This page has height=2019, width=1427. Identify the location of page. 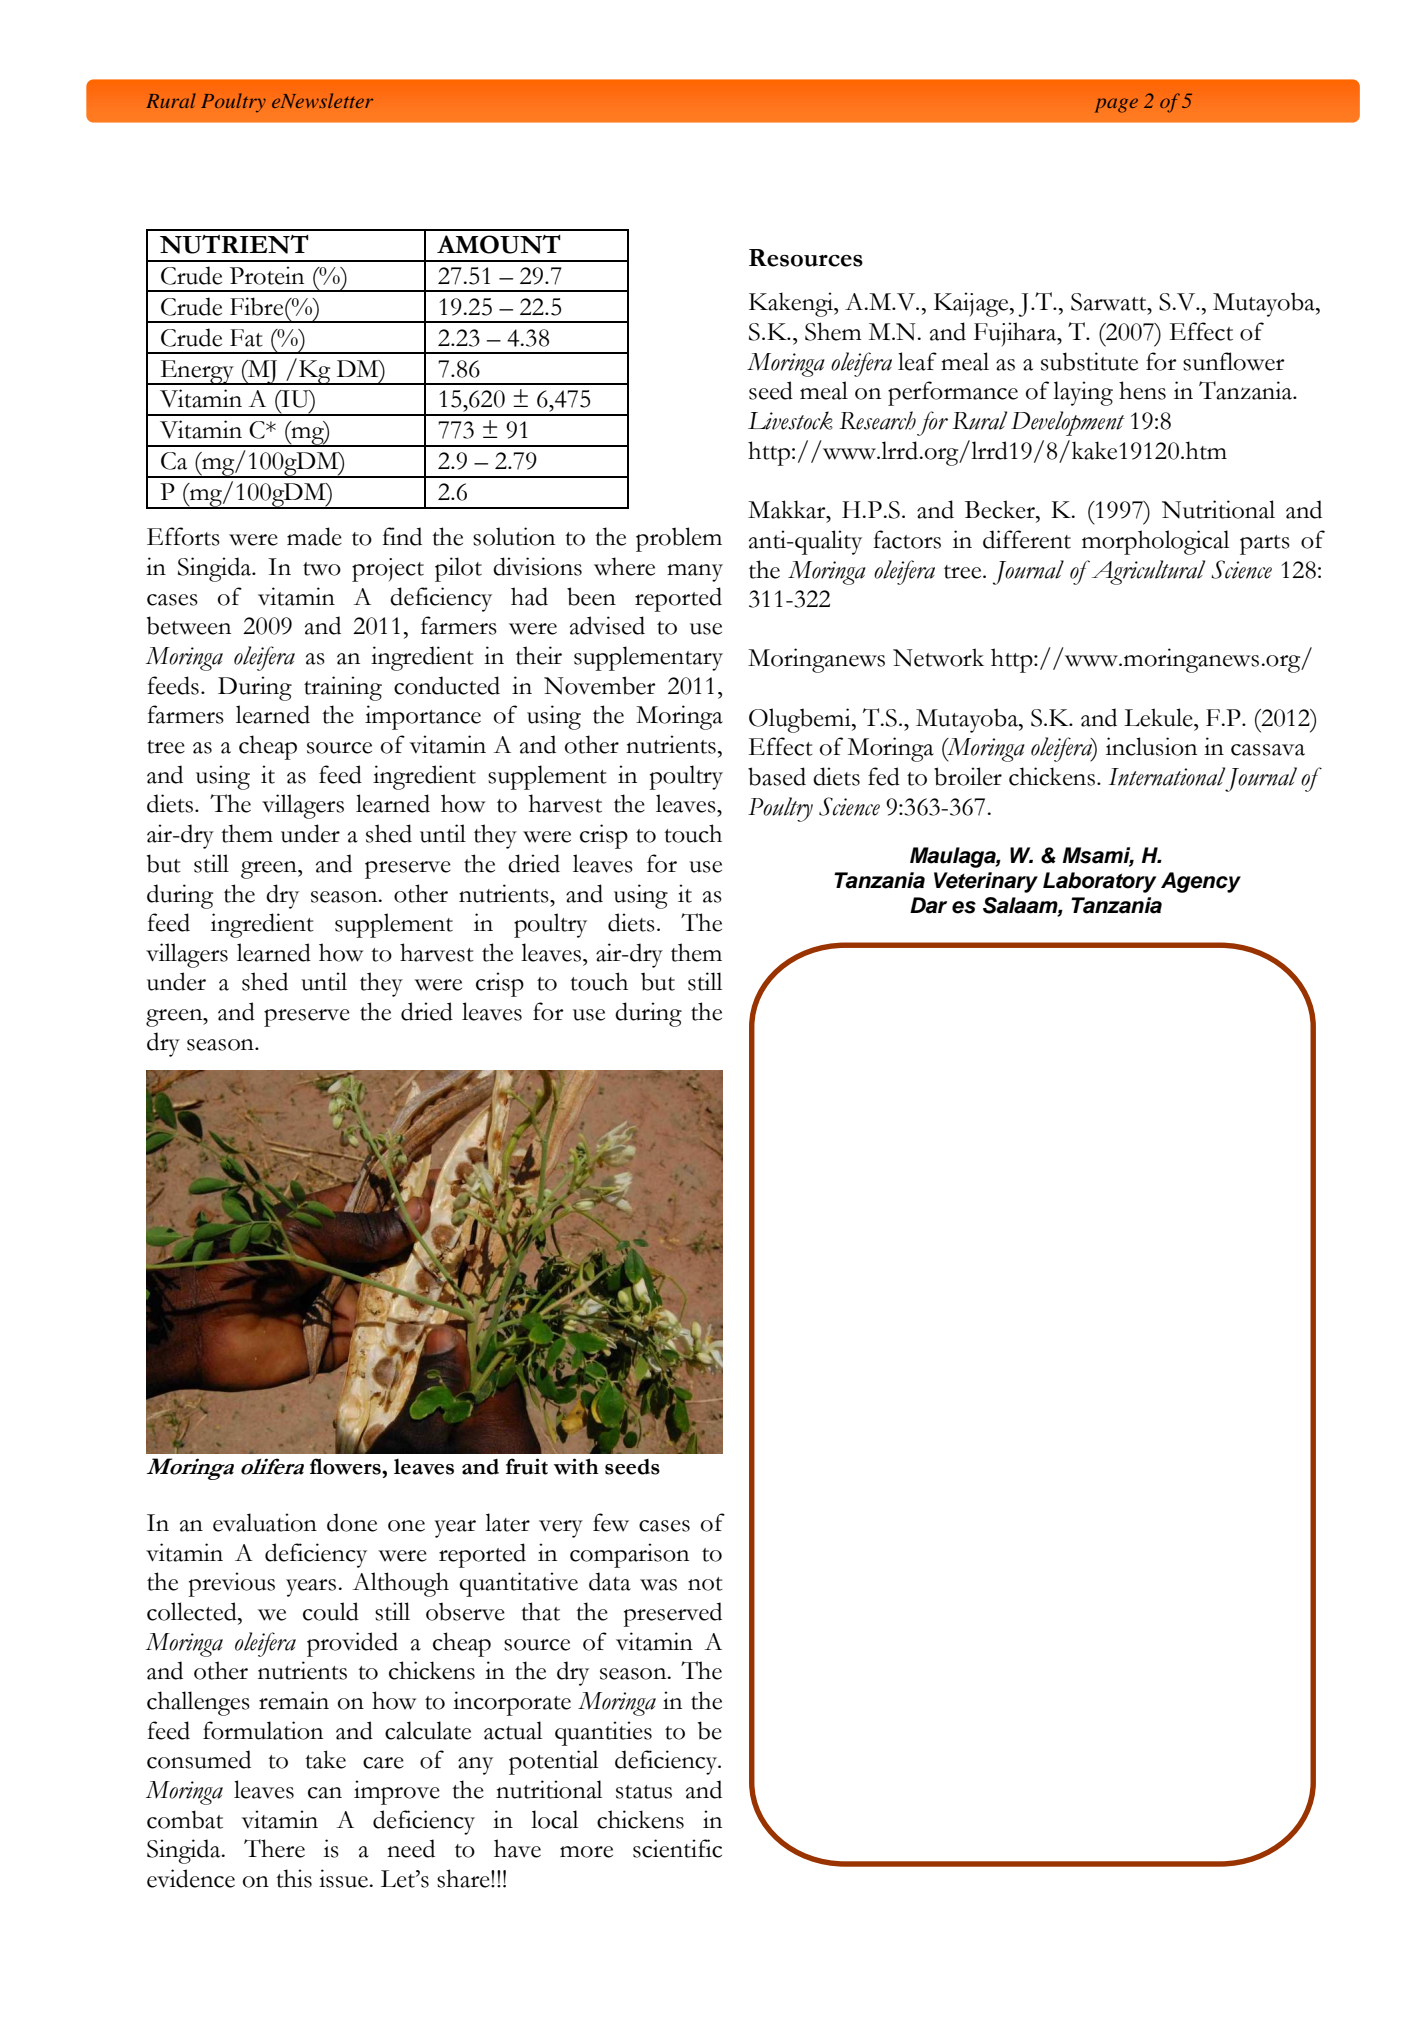
(1116, 105).
